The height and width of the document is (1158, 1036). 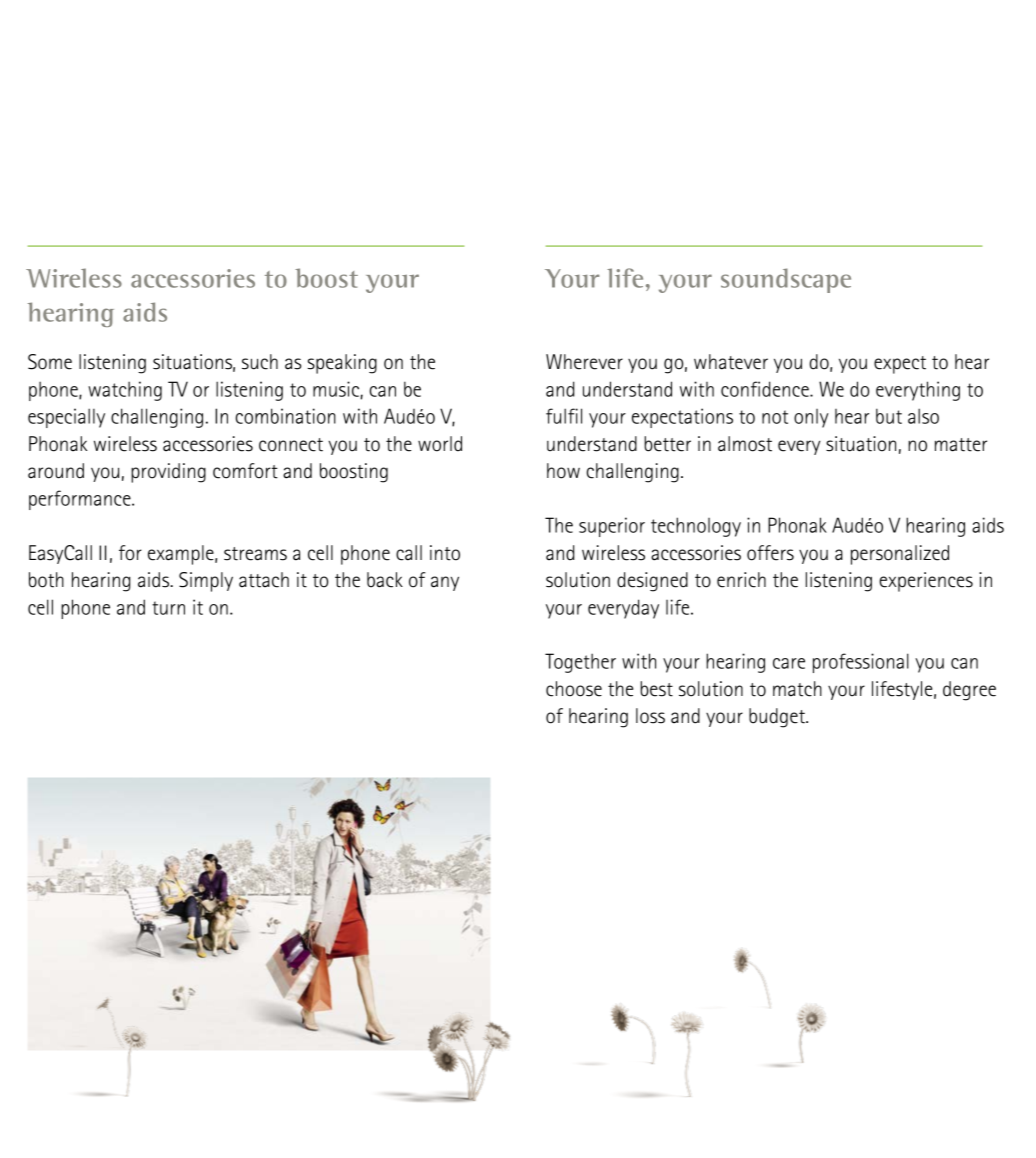 What do you see at coordinates (260, 362) in the document?
I see `such` at bounding box center [260, 362].
